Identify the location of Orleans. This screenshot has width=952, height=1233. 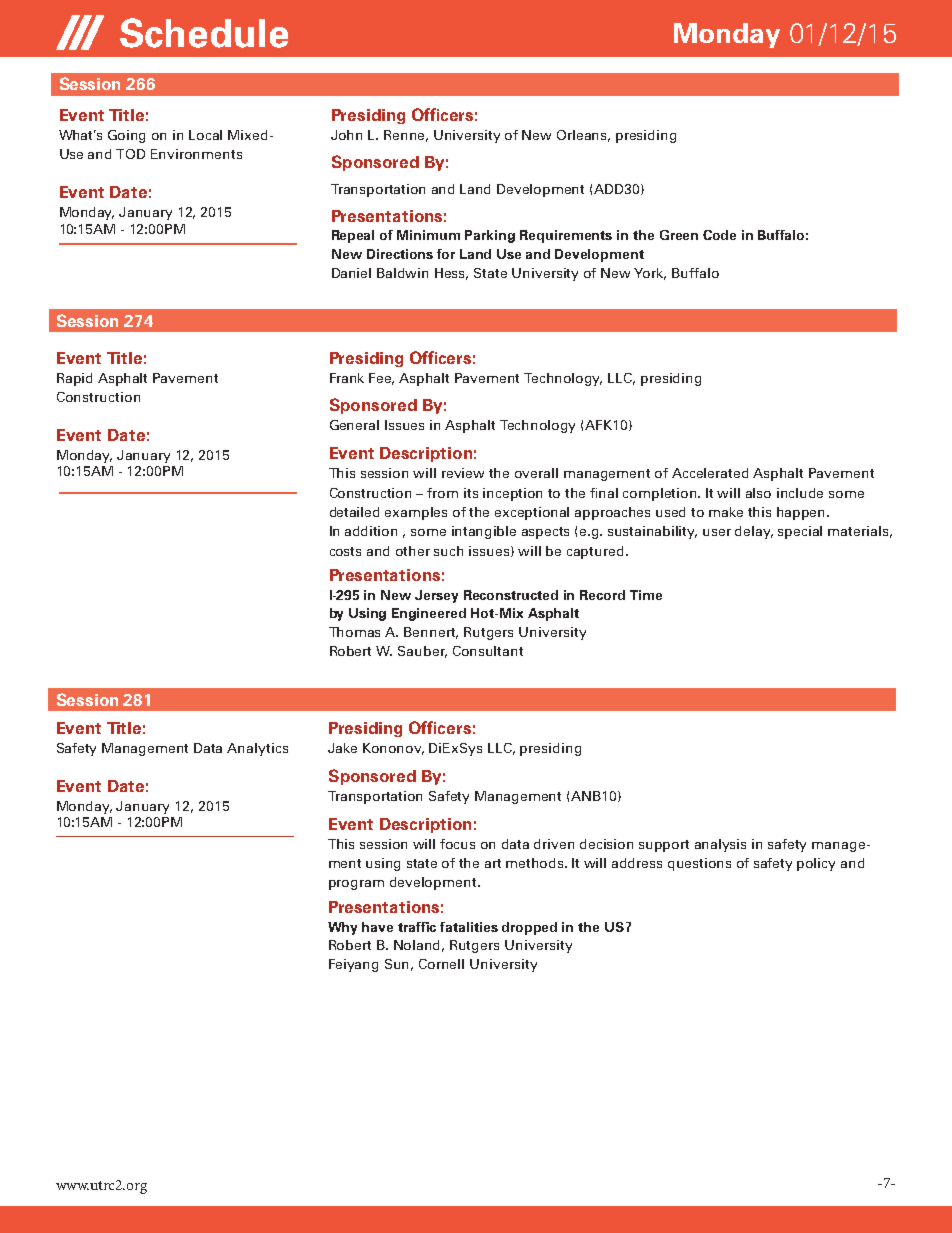
(583, 136).
